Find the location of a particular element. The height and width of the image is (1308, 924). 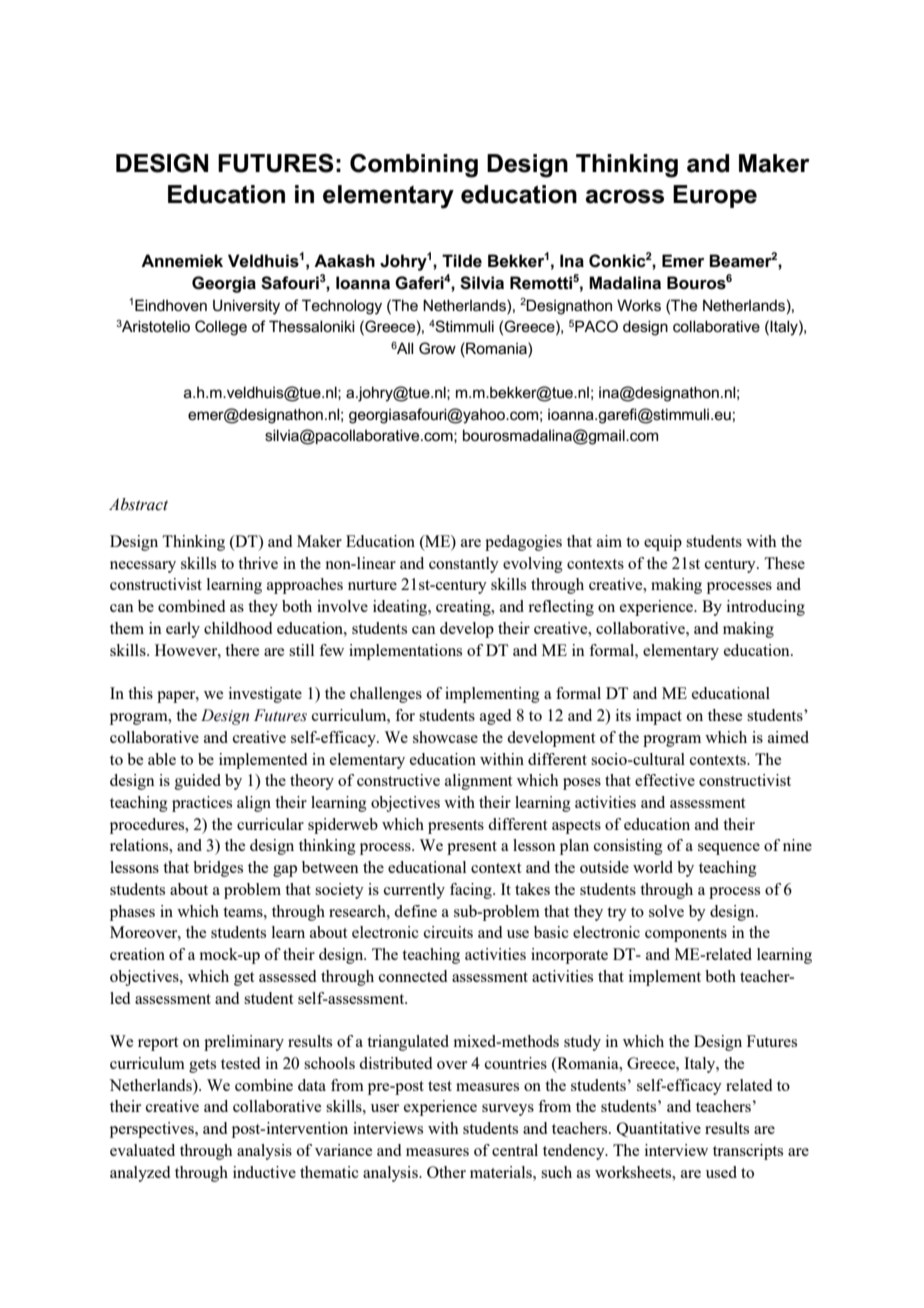

Other is located at coordinates (446, 1172).
